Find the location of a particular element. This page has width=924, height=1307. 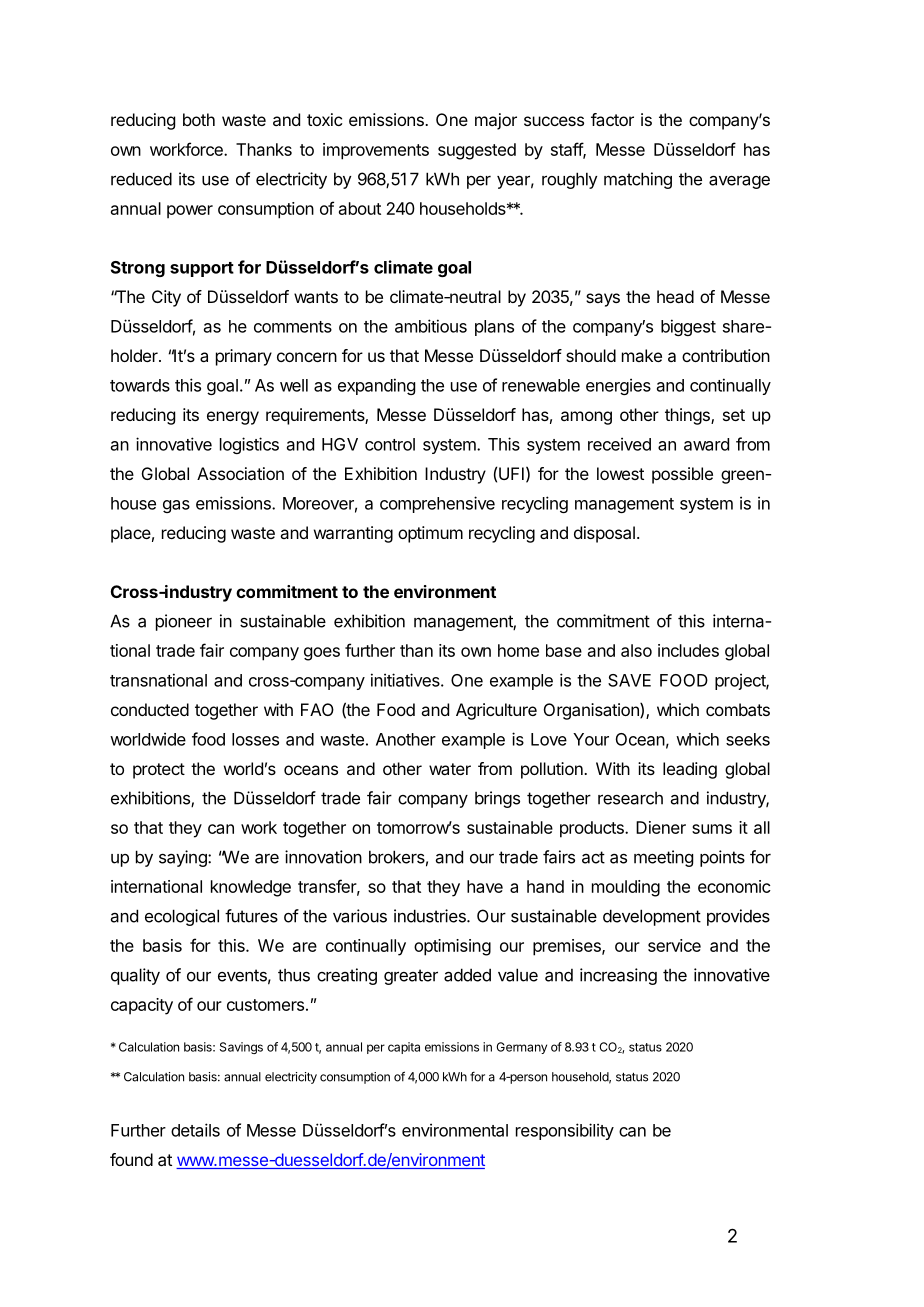

details is located at coordinates (195, 1130).
